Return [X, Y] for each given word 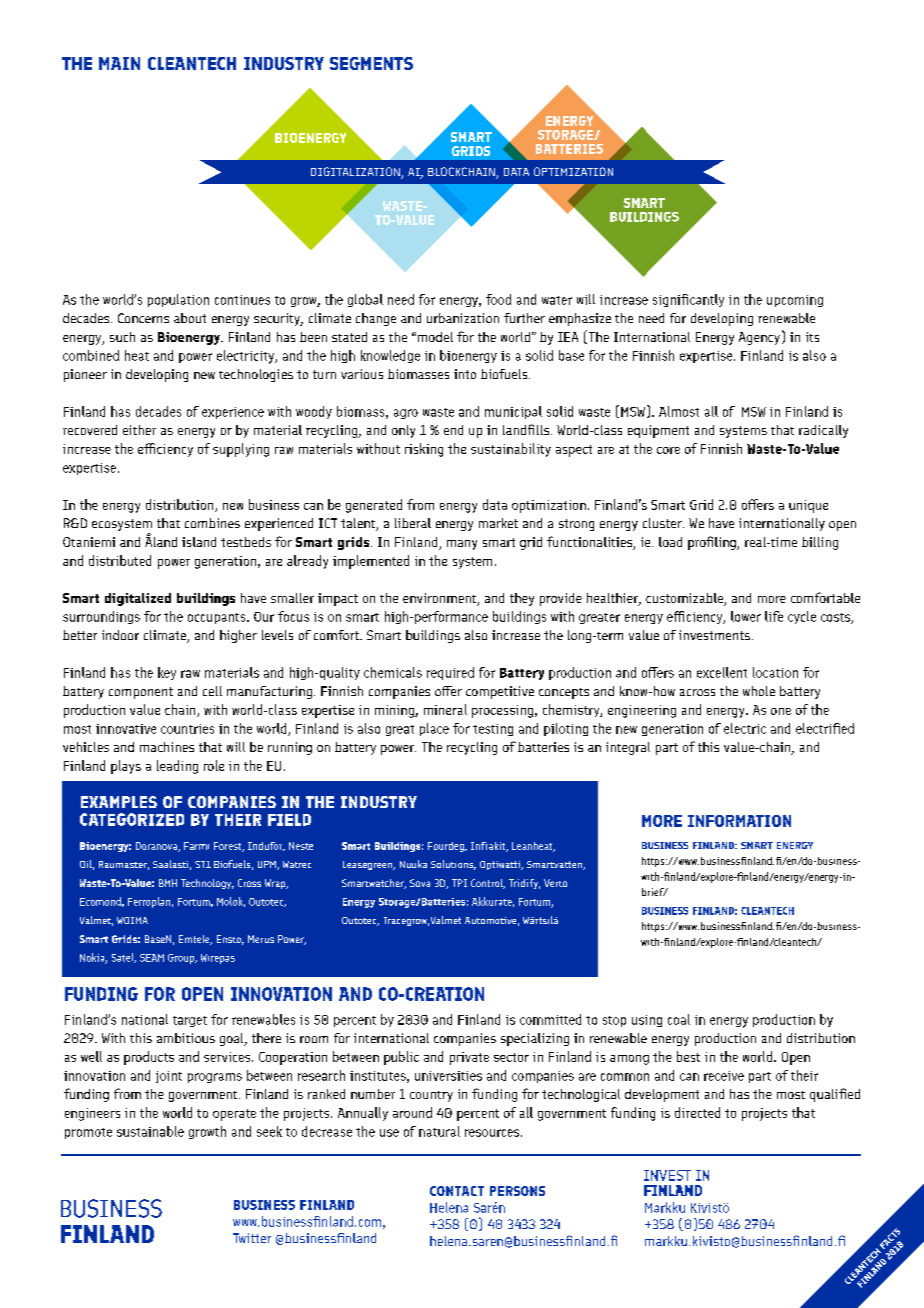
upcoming [795, 301]
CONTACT [457, 1191]
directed [697, 1112]
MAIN [119, 63]
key [167, 673]
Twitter [252, 1238]
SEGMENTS [371, 63]
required [450, 673]
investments [714, 635]
